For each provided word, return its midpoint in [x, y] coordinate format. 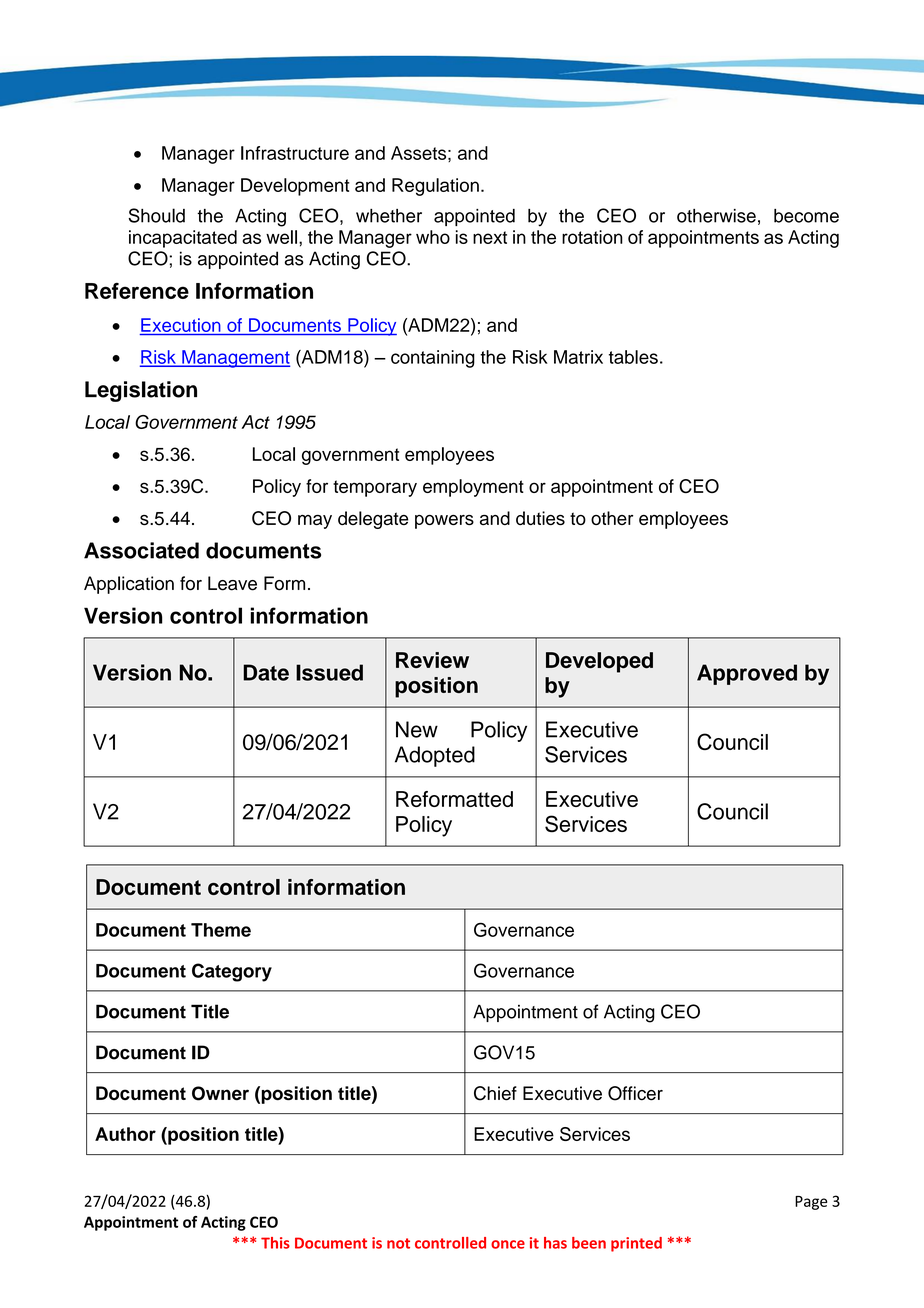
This [275, 1243]
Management [235, 359]
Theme [221, 930]
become [806, 216]
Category [232, 972]
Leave [232, 583]
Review [432, 660]
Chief [495, 1093]
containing [433, 359]
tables [633, 357]
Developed [599, 662]
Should [156, 215]
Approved [747, 674]
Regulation [435, 187]
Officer [635, 1093]
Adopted [435, 756]
